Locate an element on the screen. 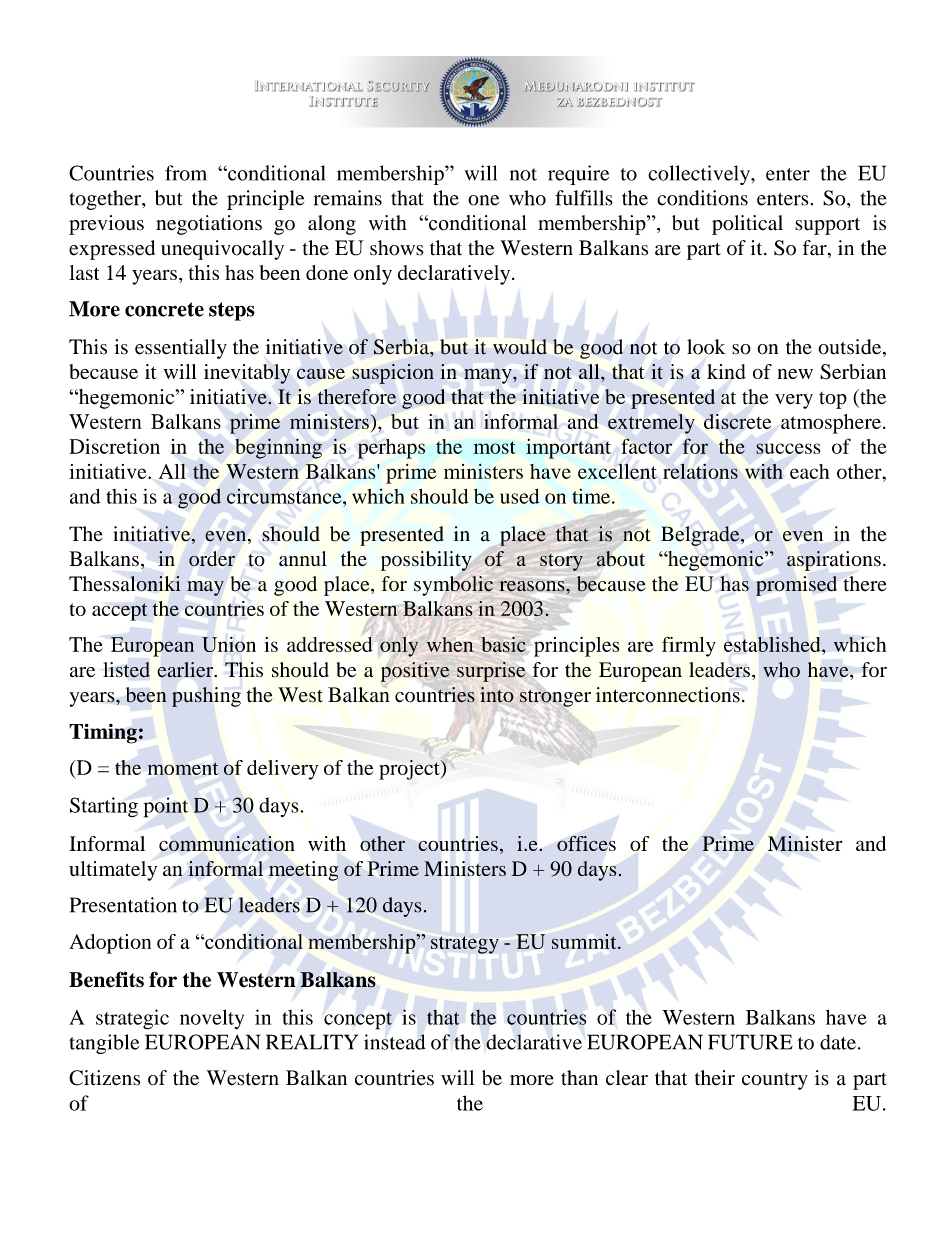 The width and height of the screenshot is (952, 1233). shows is located at coordinates (397, 248).
